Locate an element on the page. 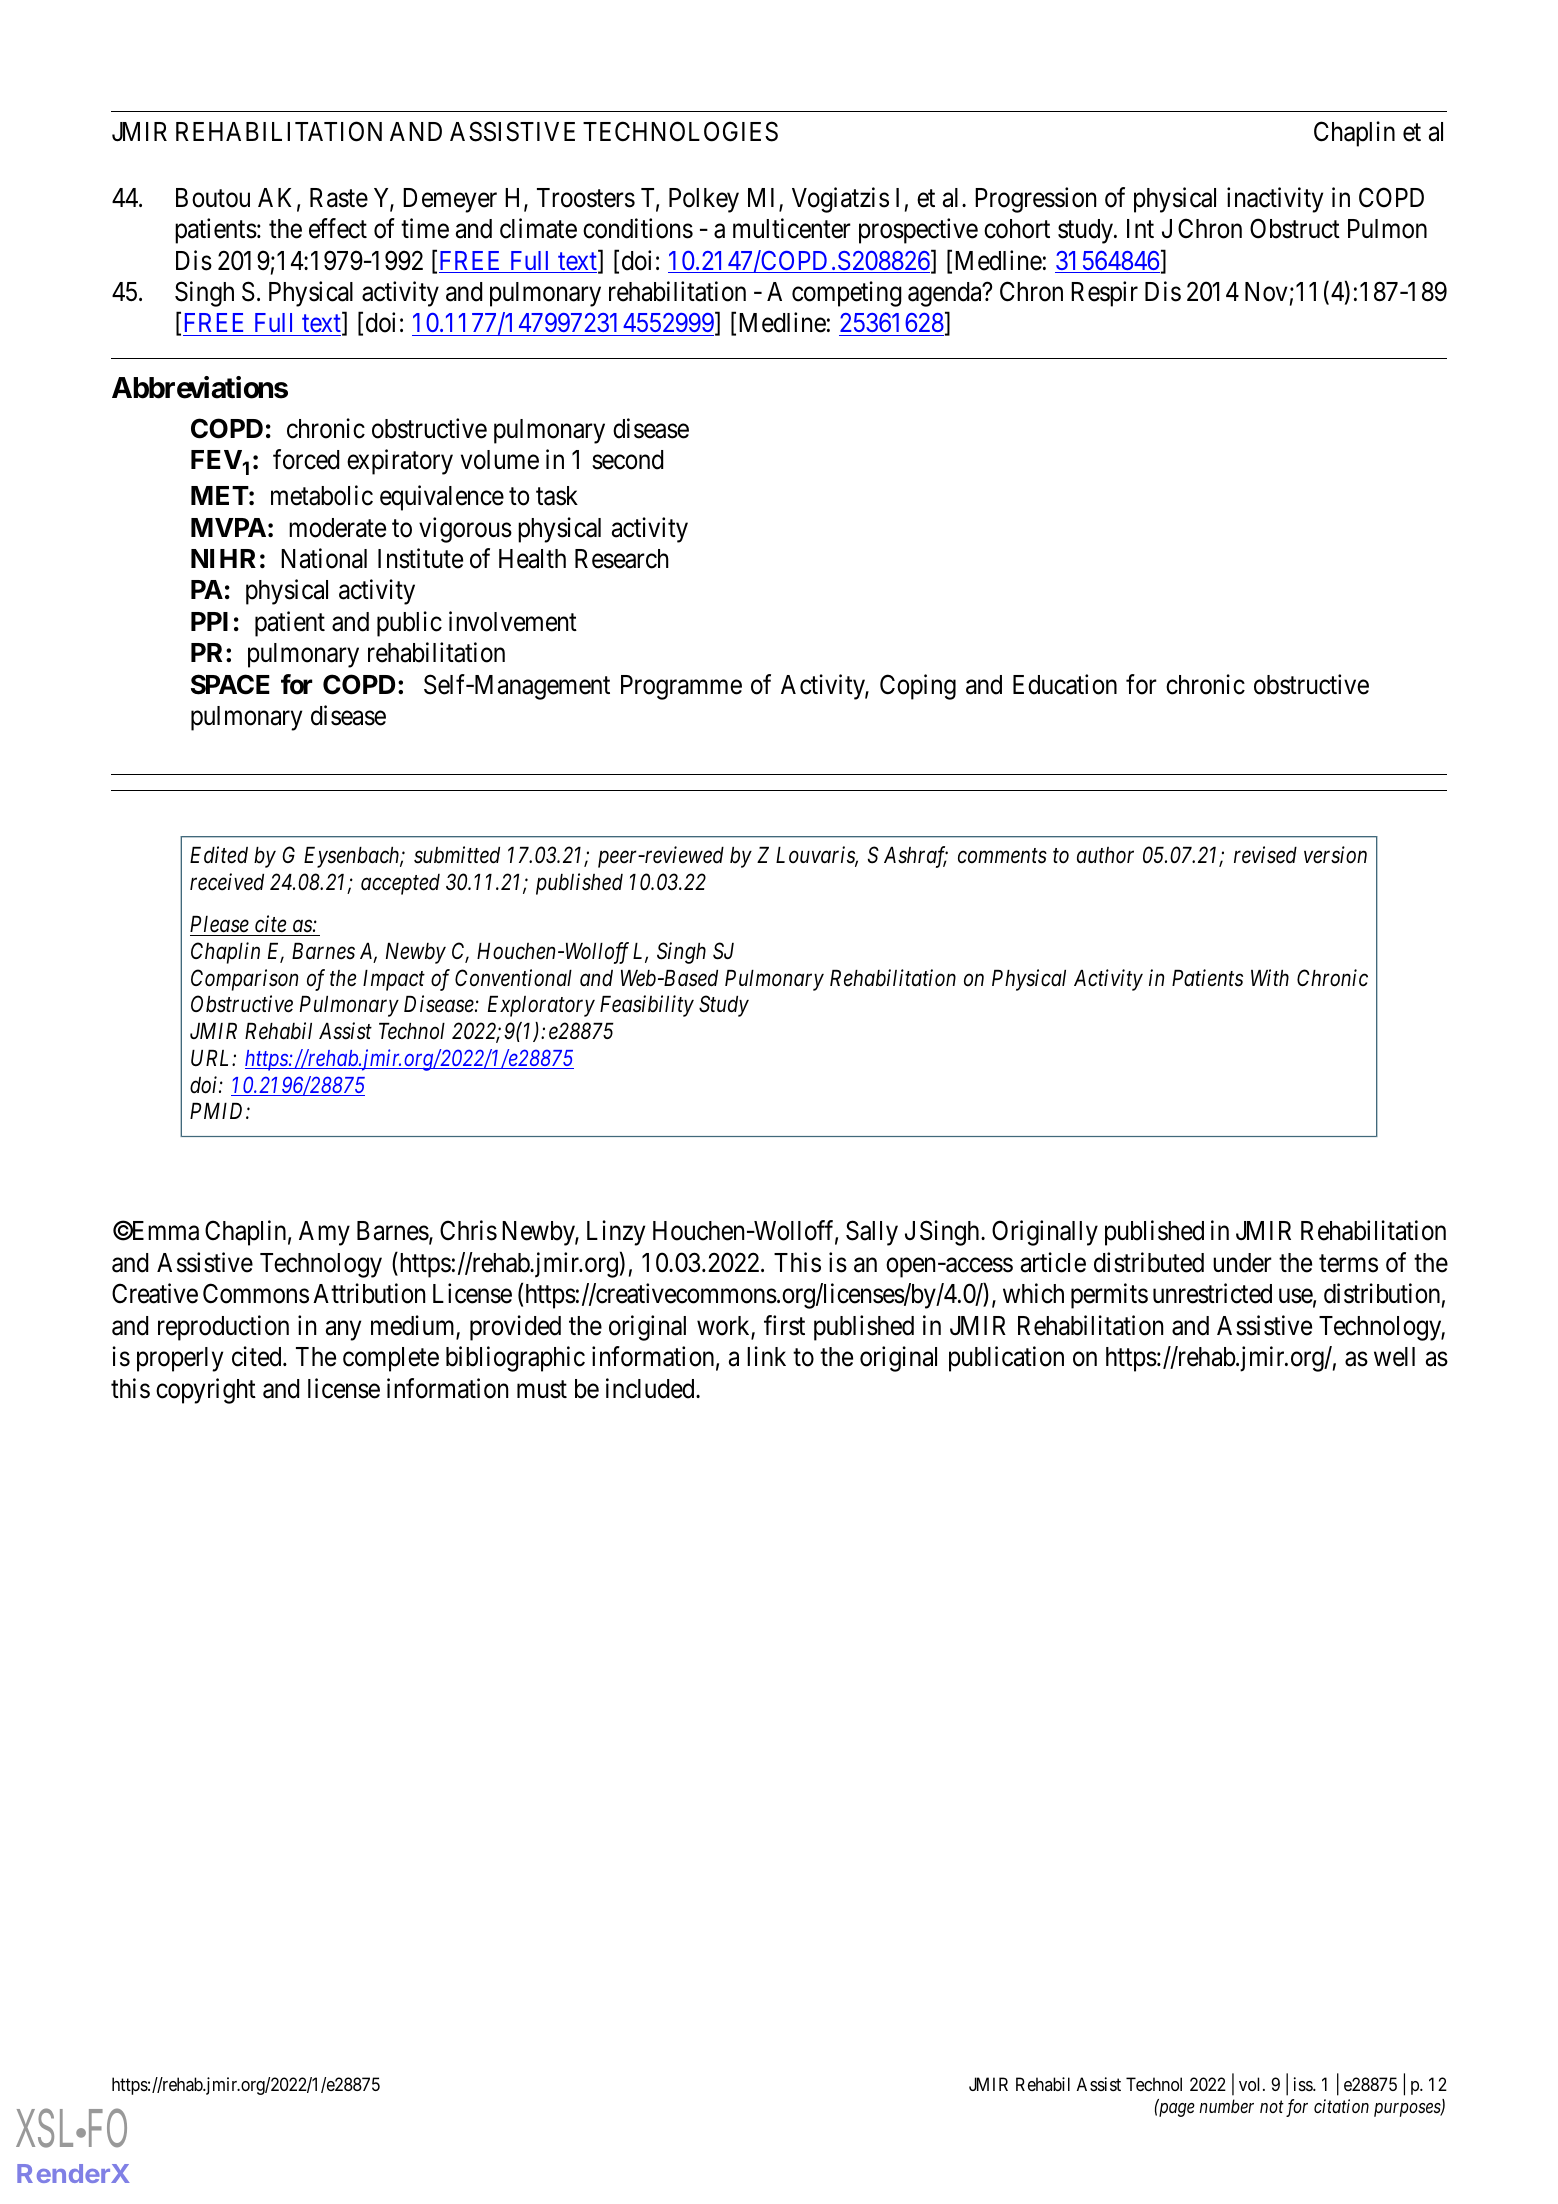 This document has height=2204, width=1558. number is located at coordinates (1226, 2106).
